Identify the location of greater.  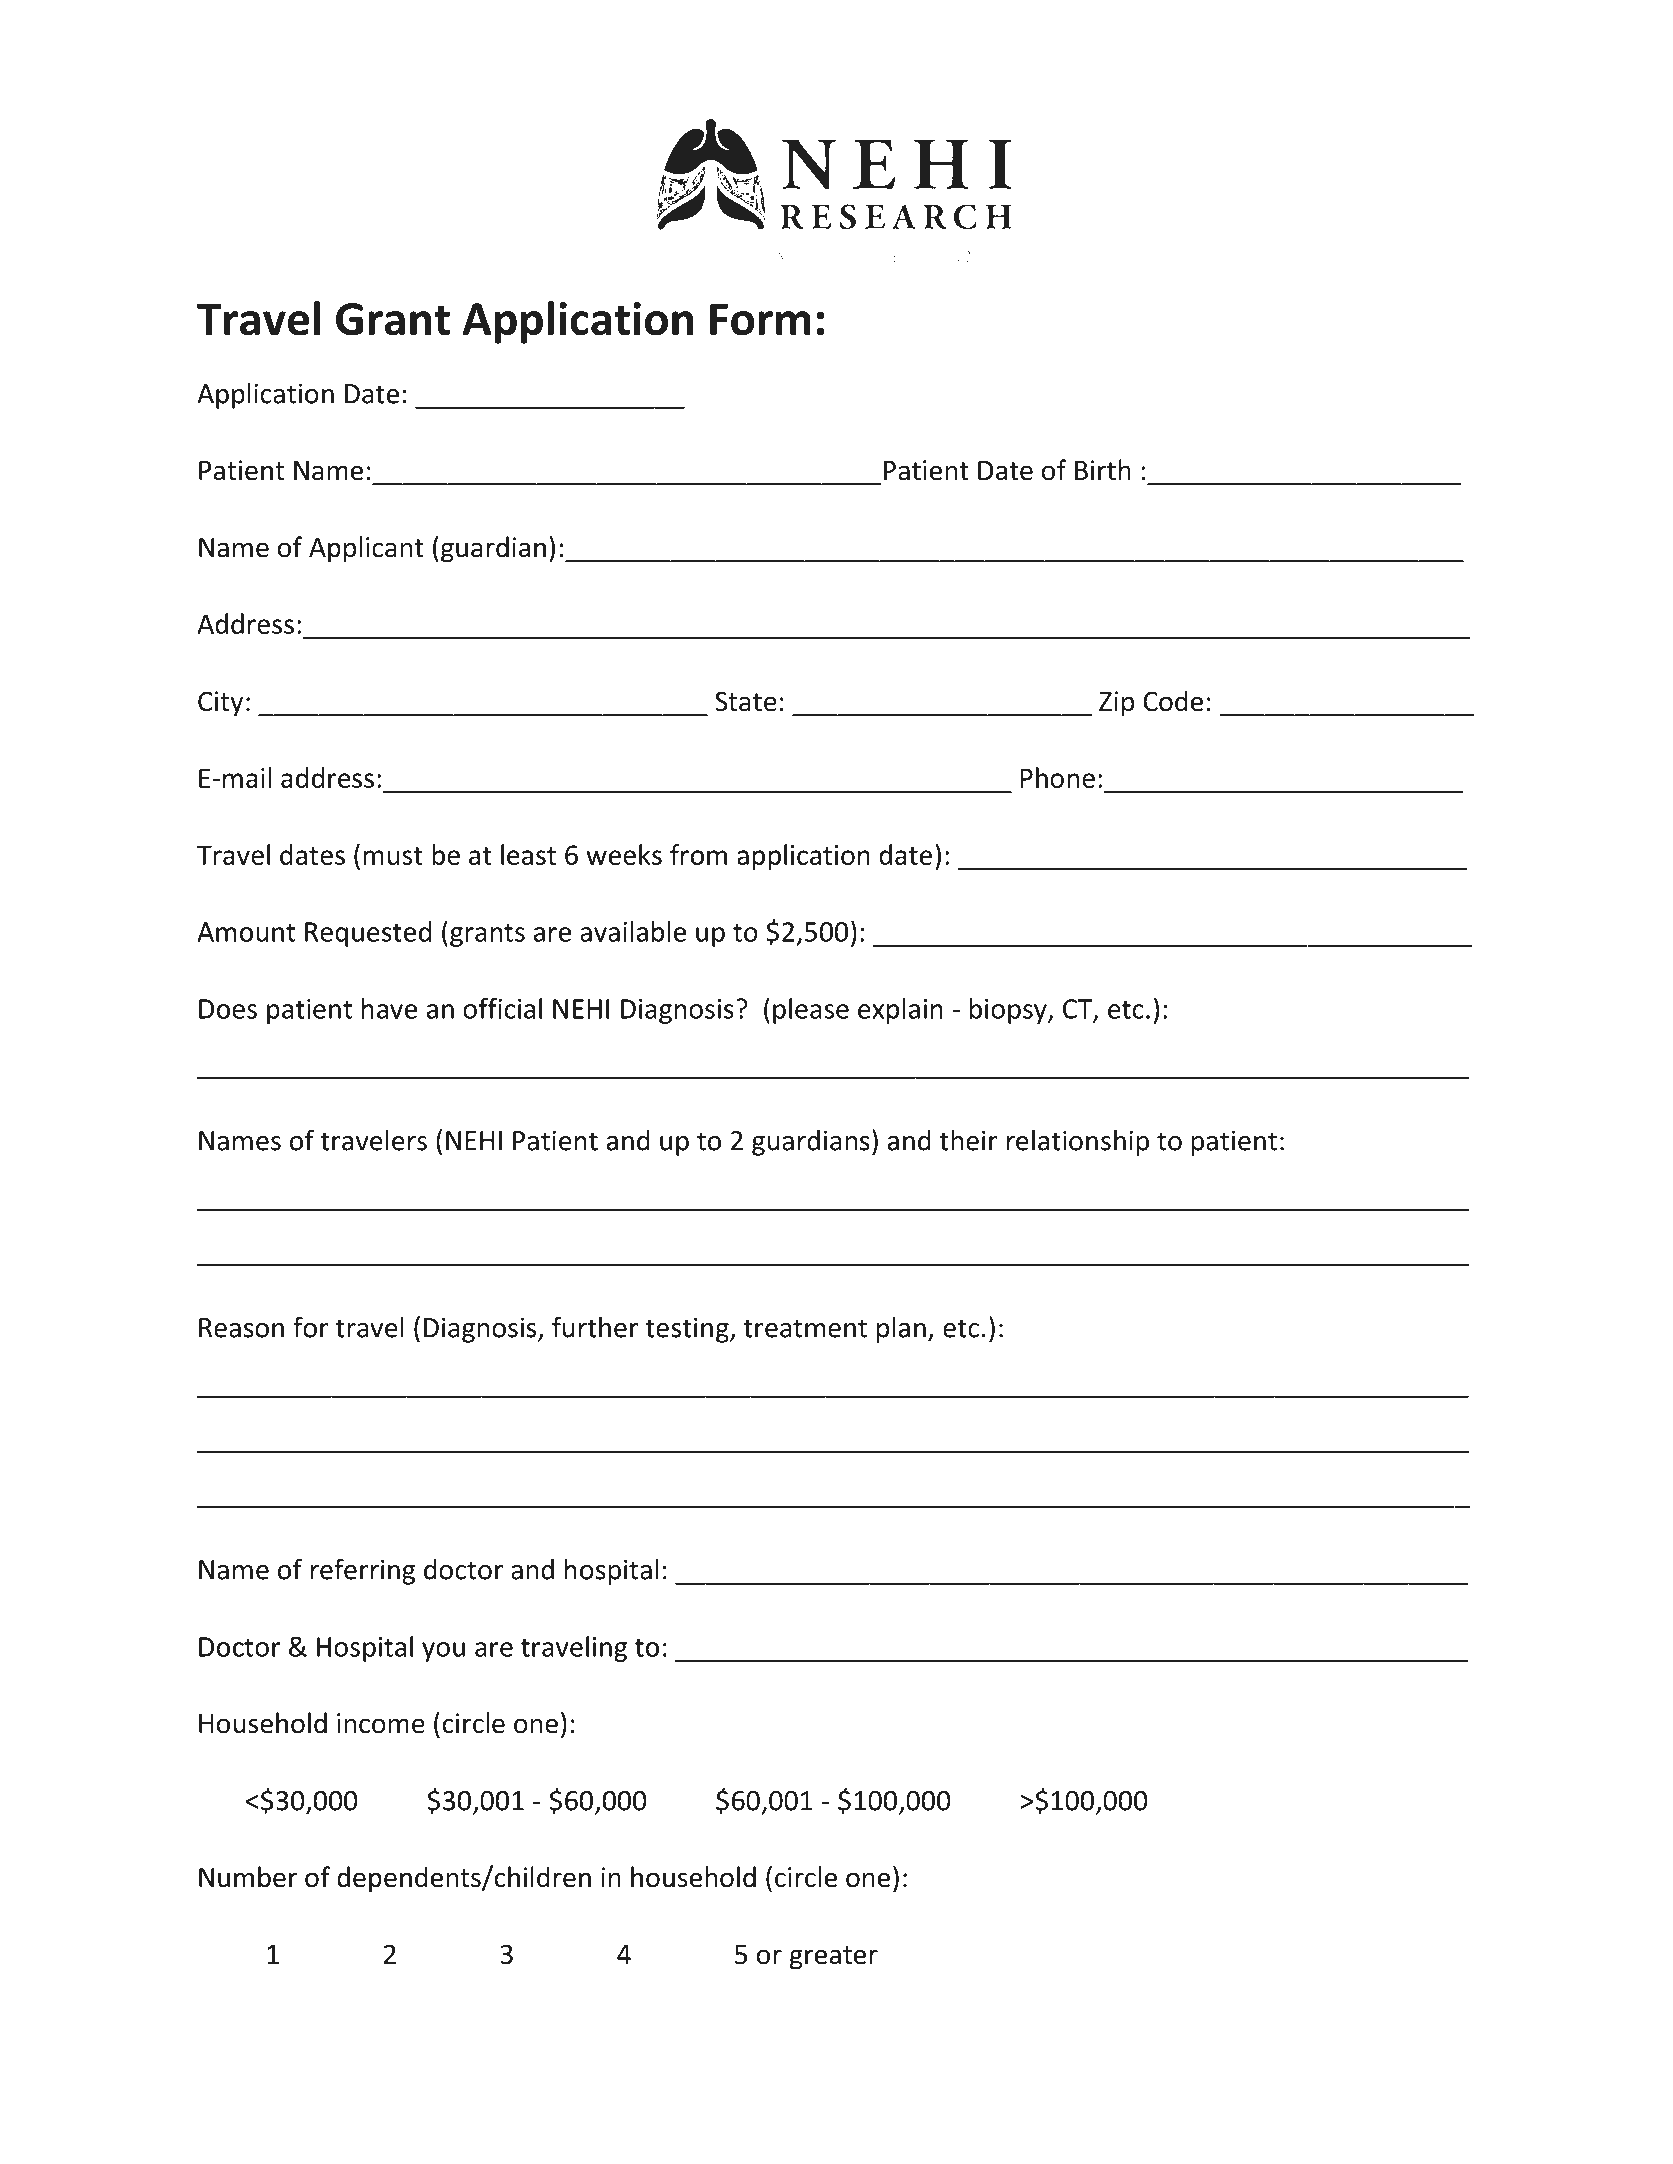
(834, 1958).
